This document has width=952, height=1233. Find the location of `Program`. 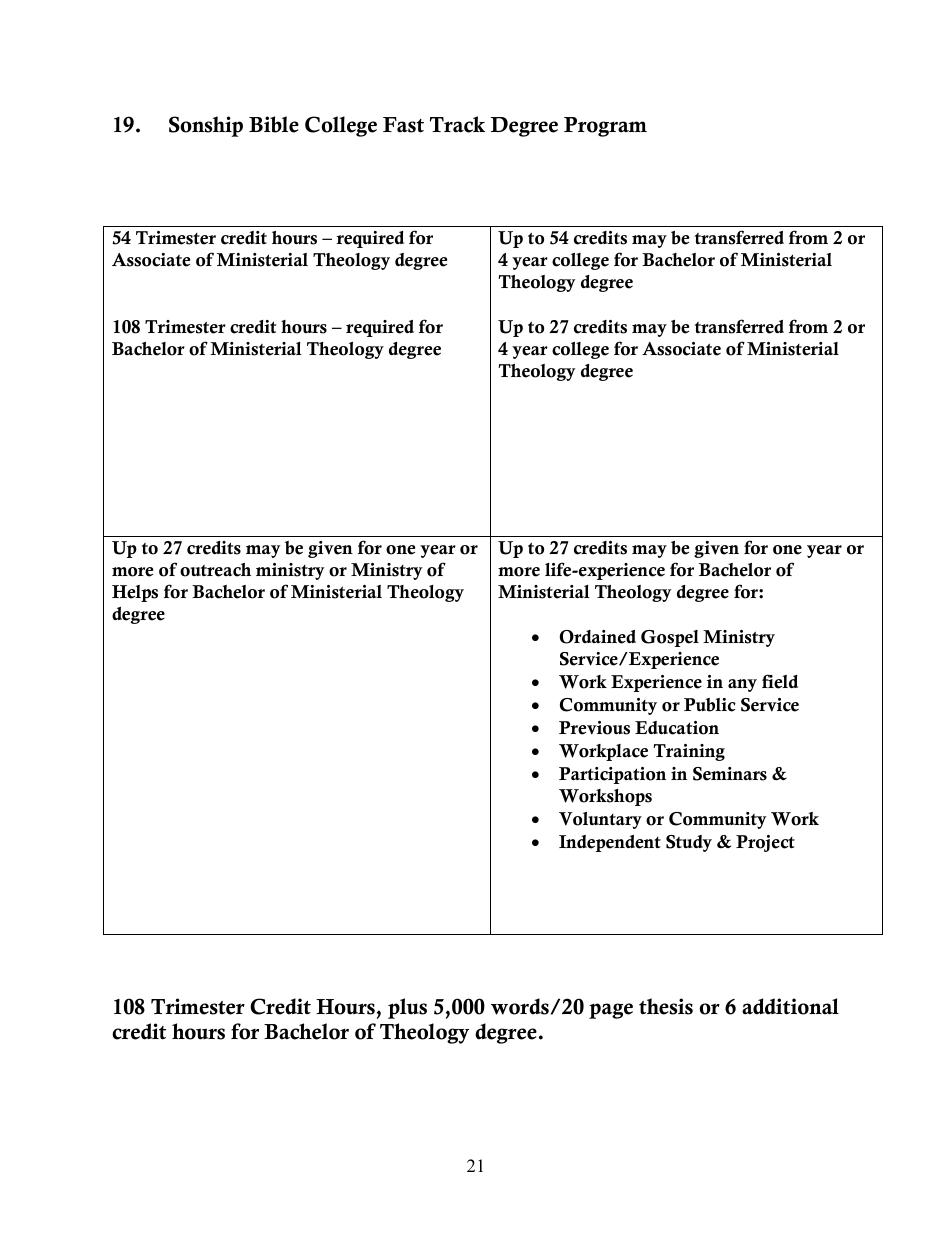

Program is located at coordinates (605, 127).
